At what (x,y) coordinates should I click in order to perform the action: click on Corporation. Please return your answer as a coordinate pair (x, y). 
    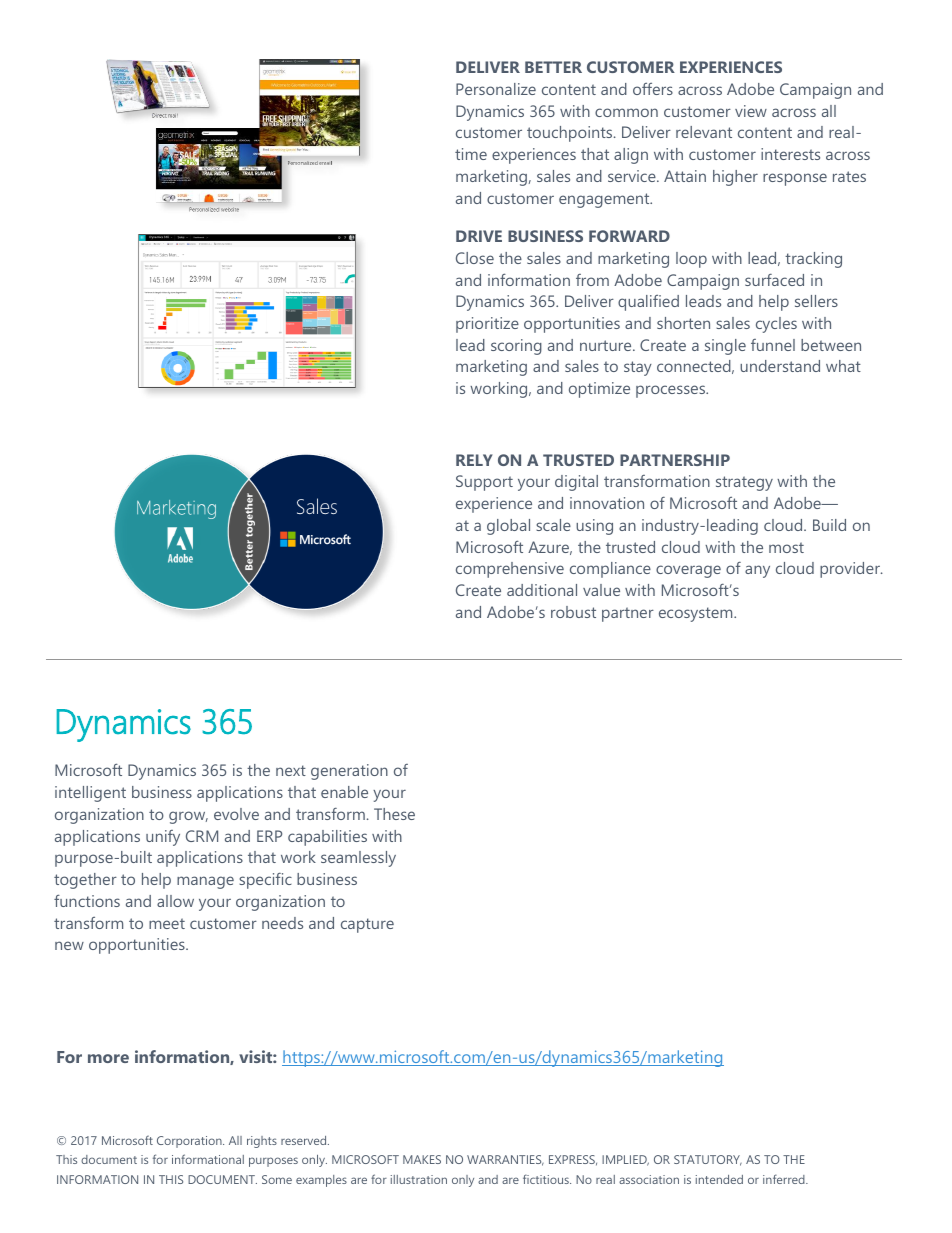
    Looking at the image, I should click on (190, 1142).
